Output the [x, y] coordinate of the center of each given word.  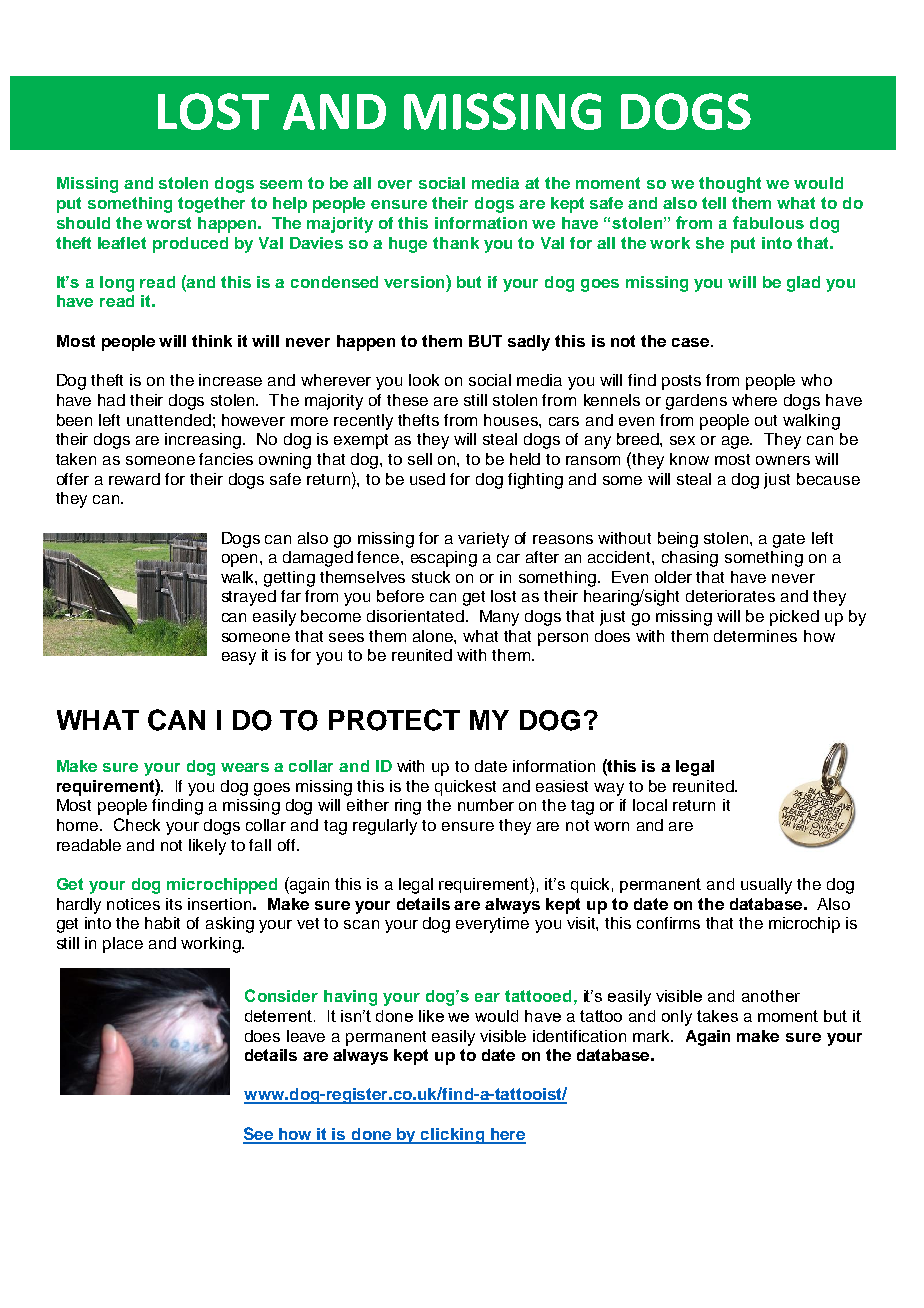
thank [456, 243]
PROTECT [394, 720]
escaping [444, 559]
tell [714, 203]
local [650, 805]
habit [162, 923]
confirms [668, 923]
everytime [492, 925]
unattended [169, 420]
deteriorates [730, 596]
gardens [696, 402]
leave [306, 1036]
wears [245, 767]
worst [168, 223]
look [424, 380]
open [239, 560]
